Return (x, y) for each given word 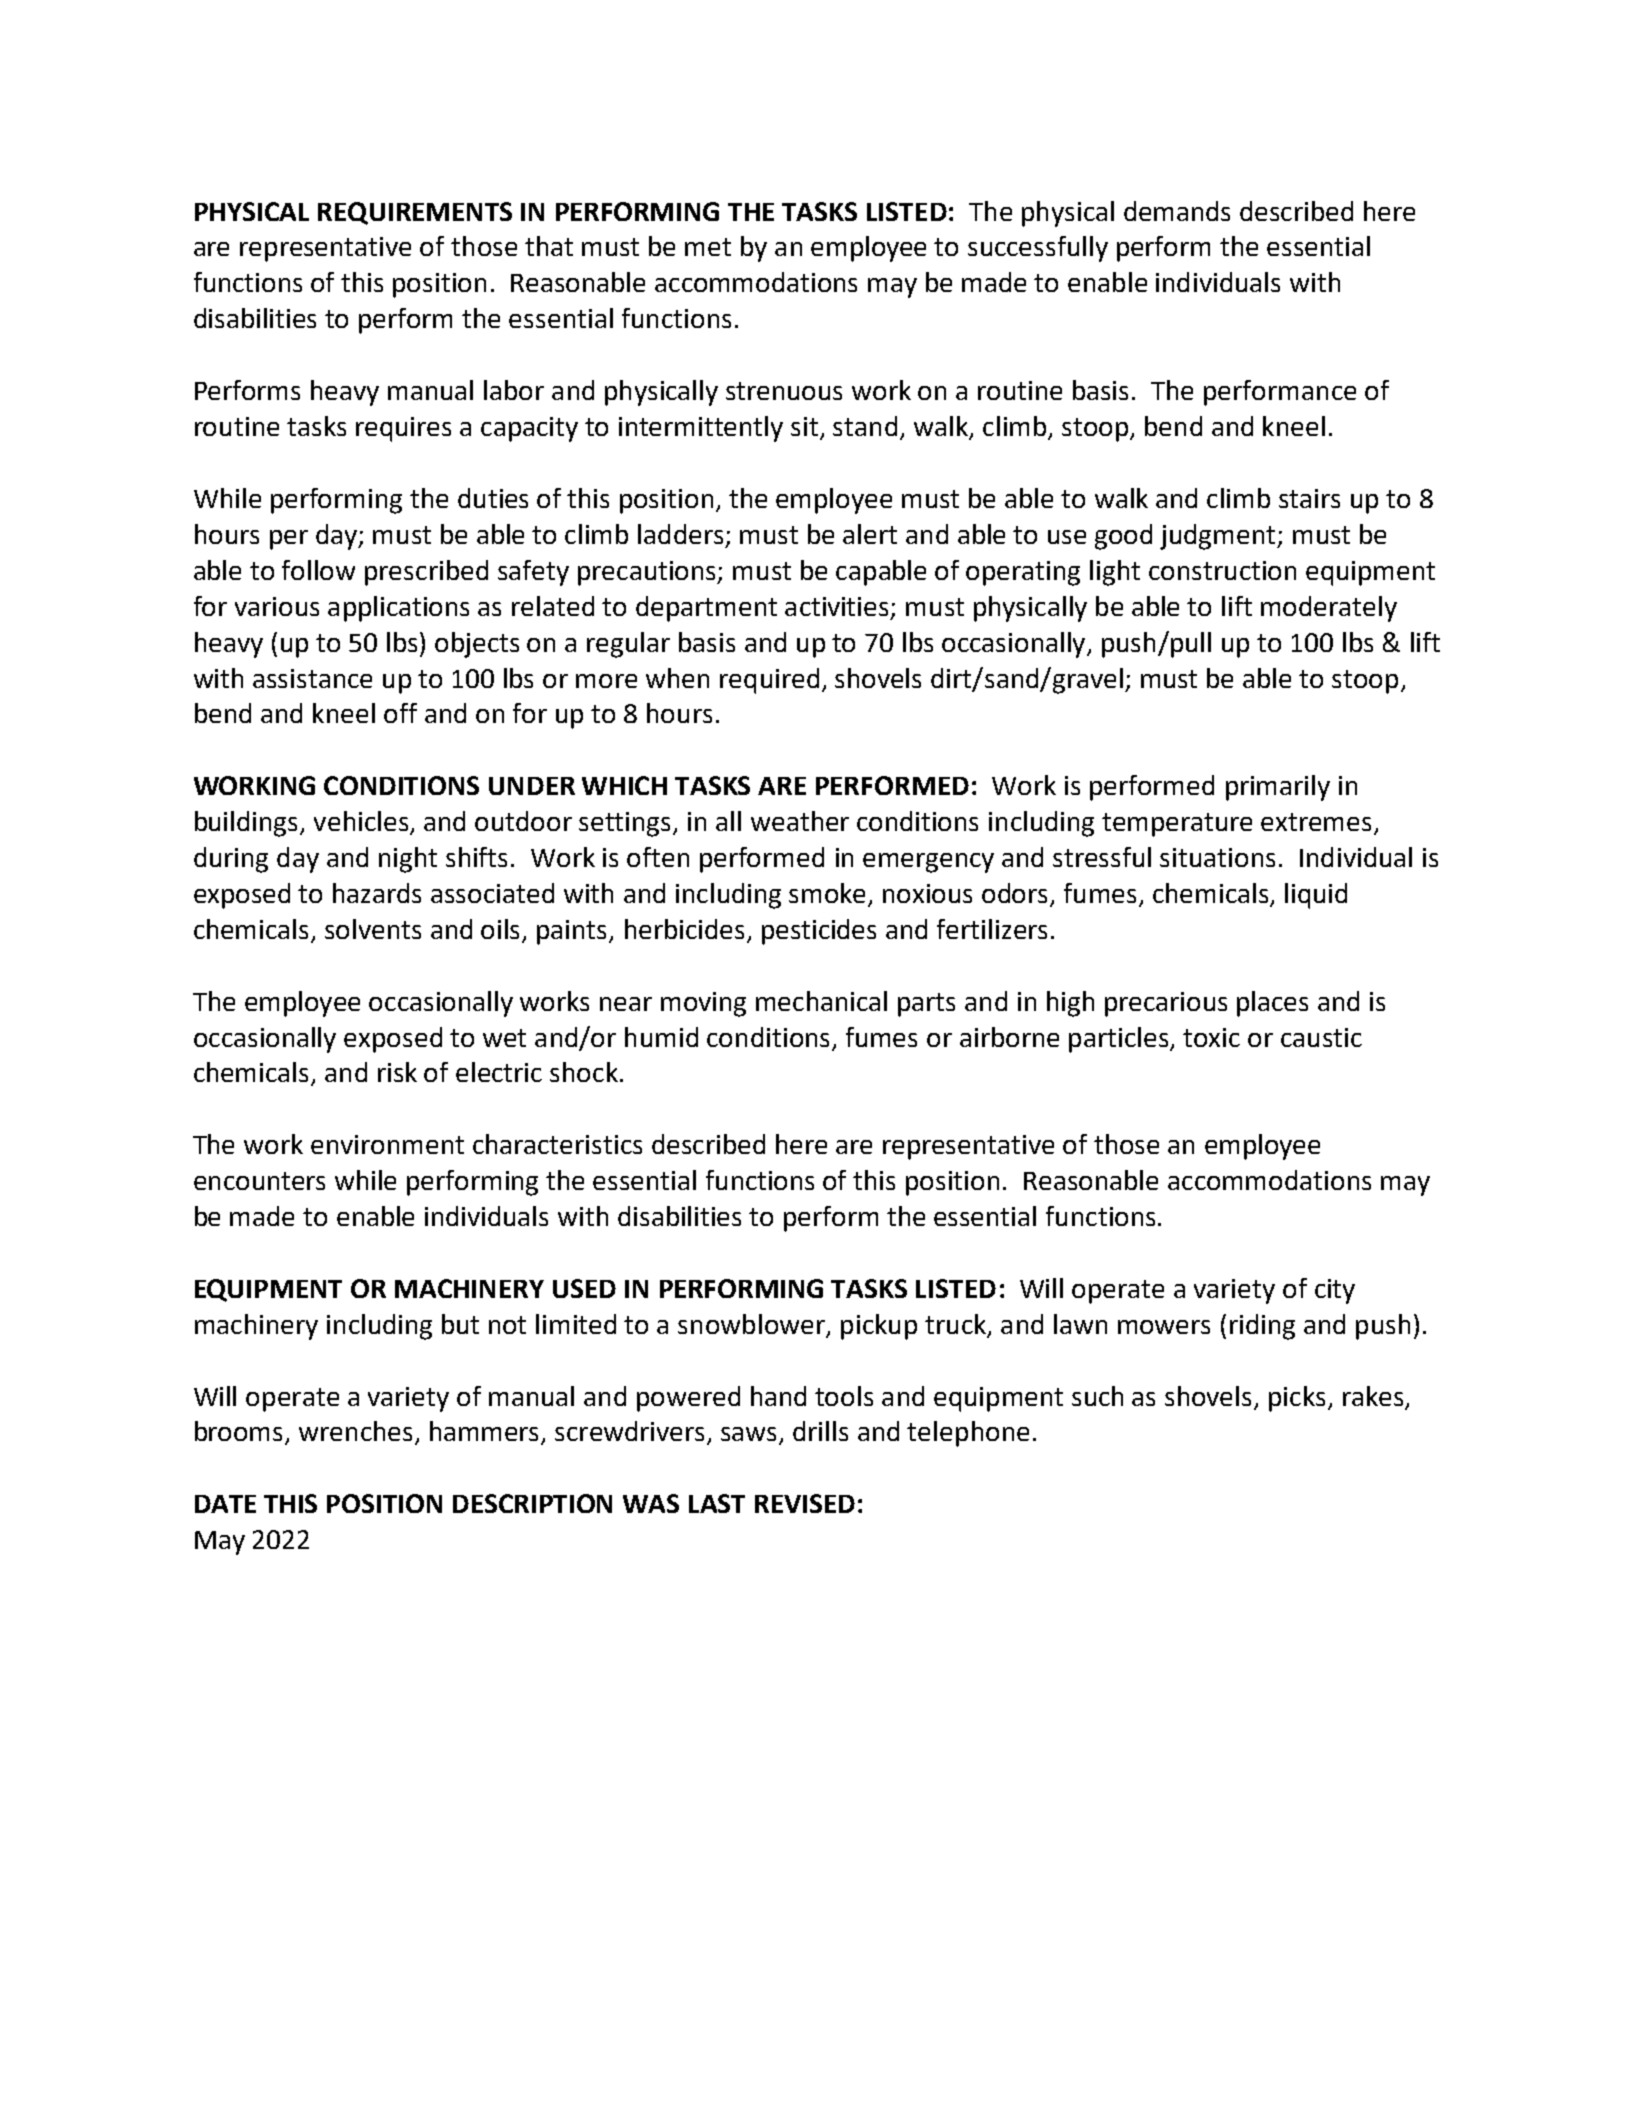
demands (1177, 211)
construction (1222, 570)
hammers (486, 1432)
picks (1297, 1399)
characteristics (557, 1144)
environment (387, 1144)
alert (870, 534)
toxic (1211, 1037)
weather (800, 821)
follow (318, 570)
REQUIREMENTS (415, 213)
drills (820, 1431)
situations (1217, 857)
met (708, 247)
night (408, 860)
